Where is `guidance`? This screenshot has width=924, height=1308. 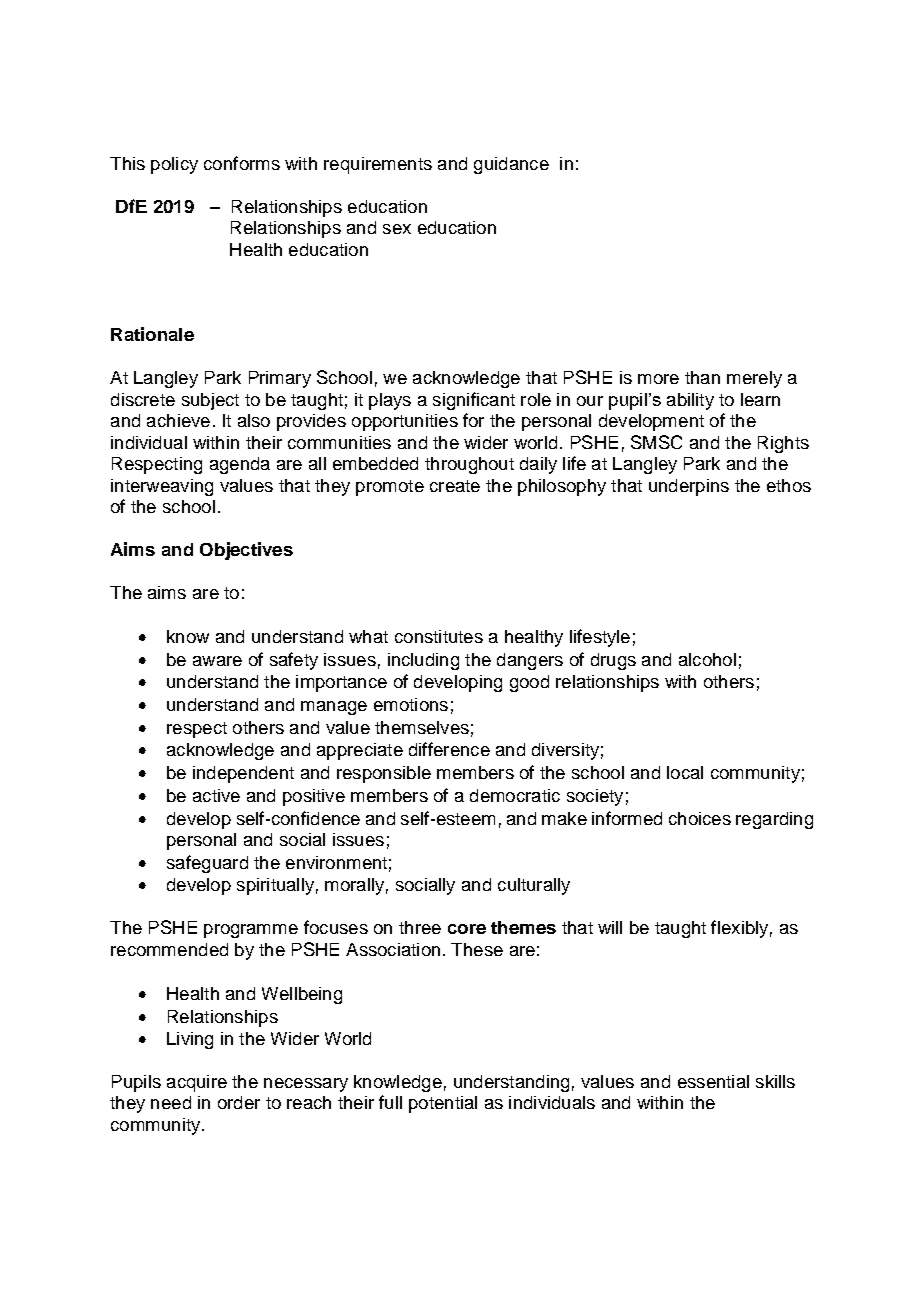 guidance is located at coordinates (511, 165).
